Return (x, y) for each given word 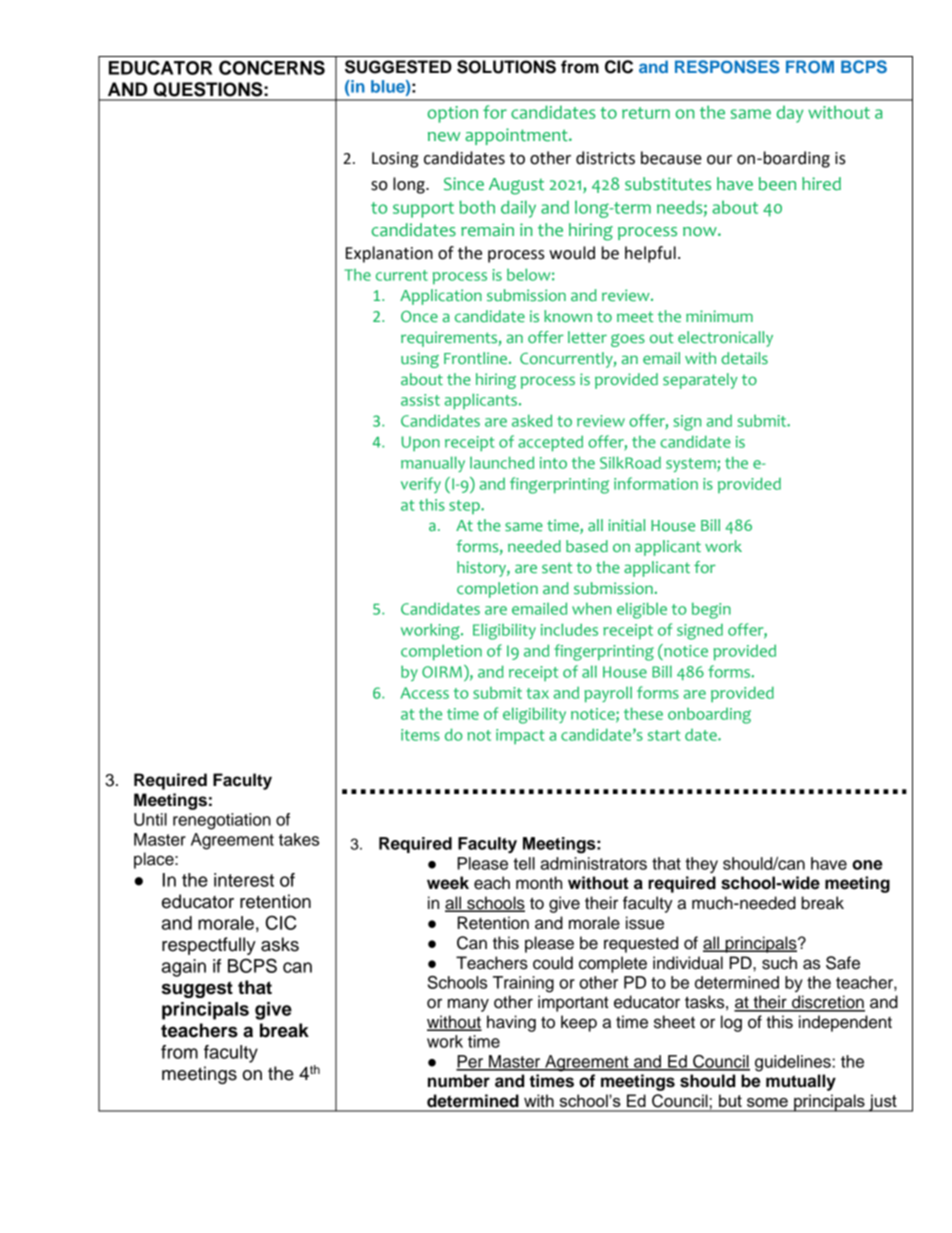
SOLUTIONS (506, 67)
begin (711, 611)
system (692, 465)
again (184, 968)
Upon (421, 443)
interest (244, 880)
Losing (395, 160)
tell (524, 863)
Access (425, 693)
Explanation (389, 254)
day (790, 114)
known (568, 316)
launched (502, 462)
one (867, 865)
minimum (719, 316)
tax (538, 693)
